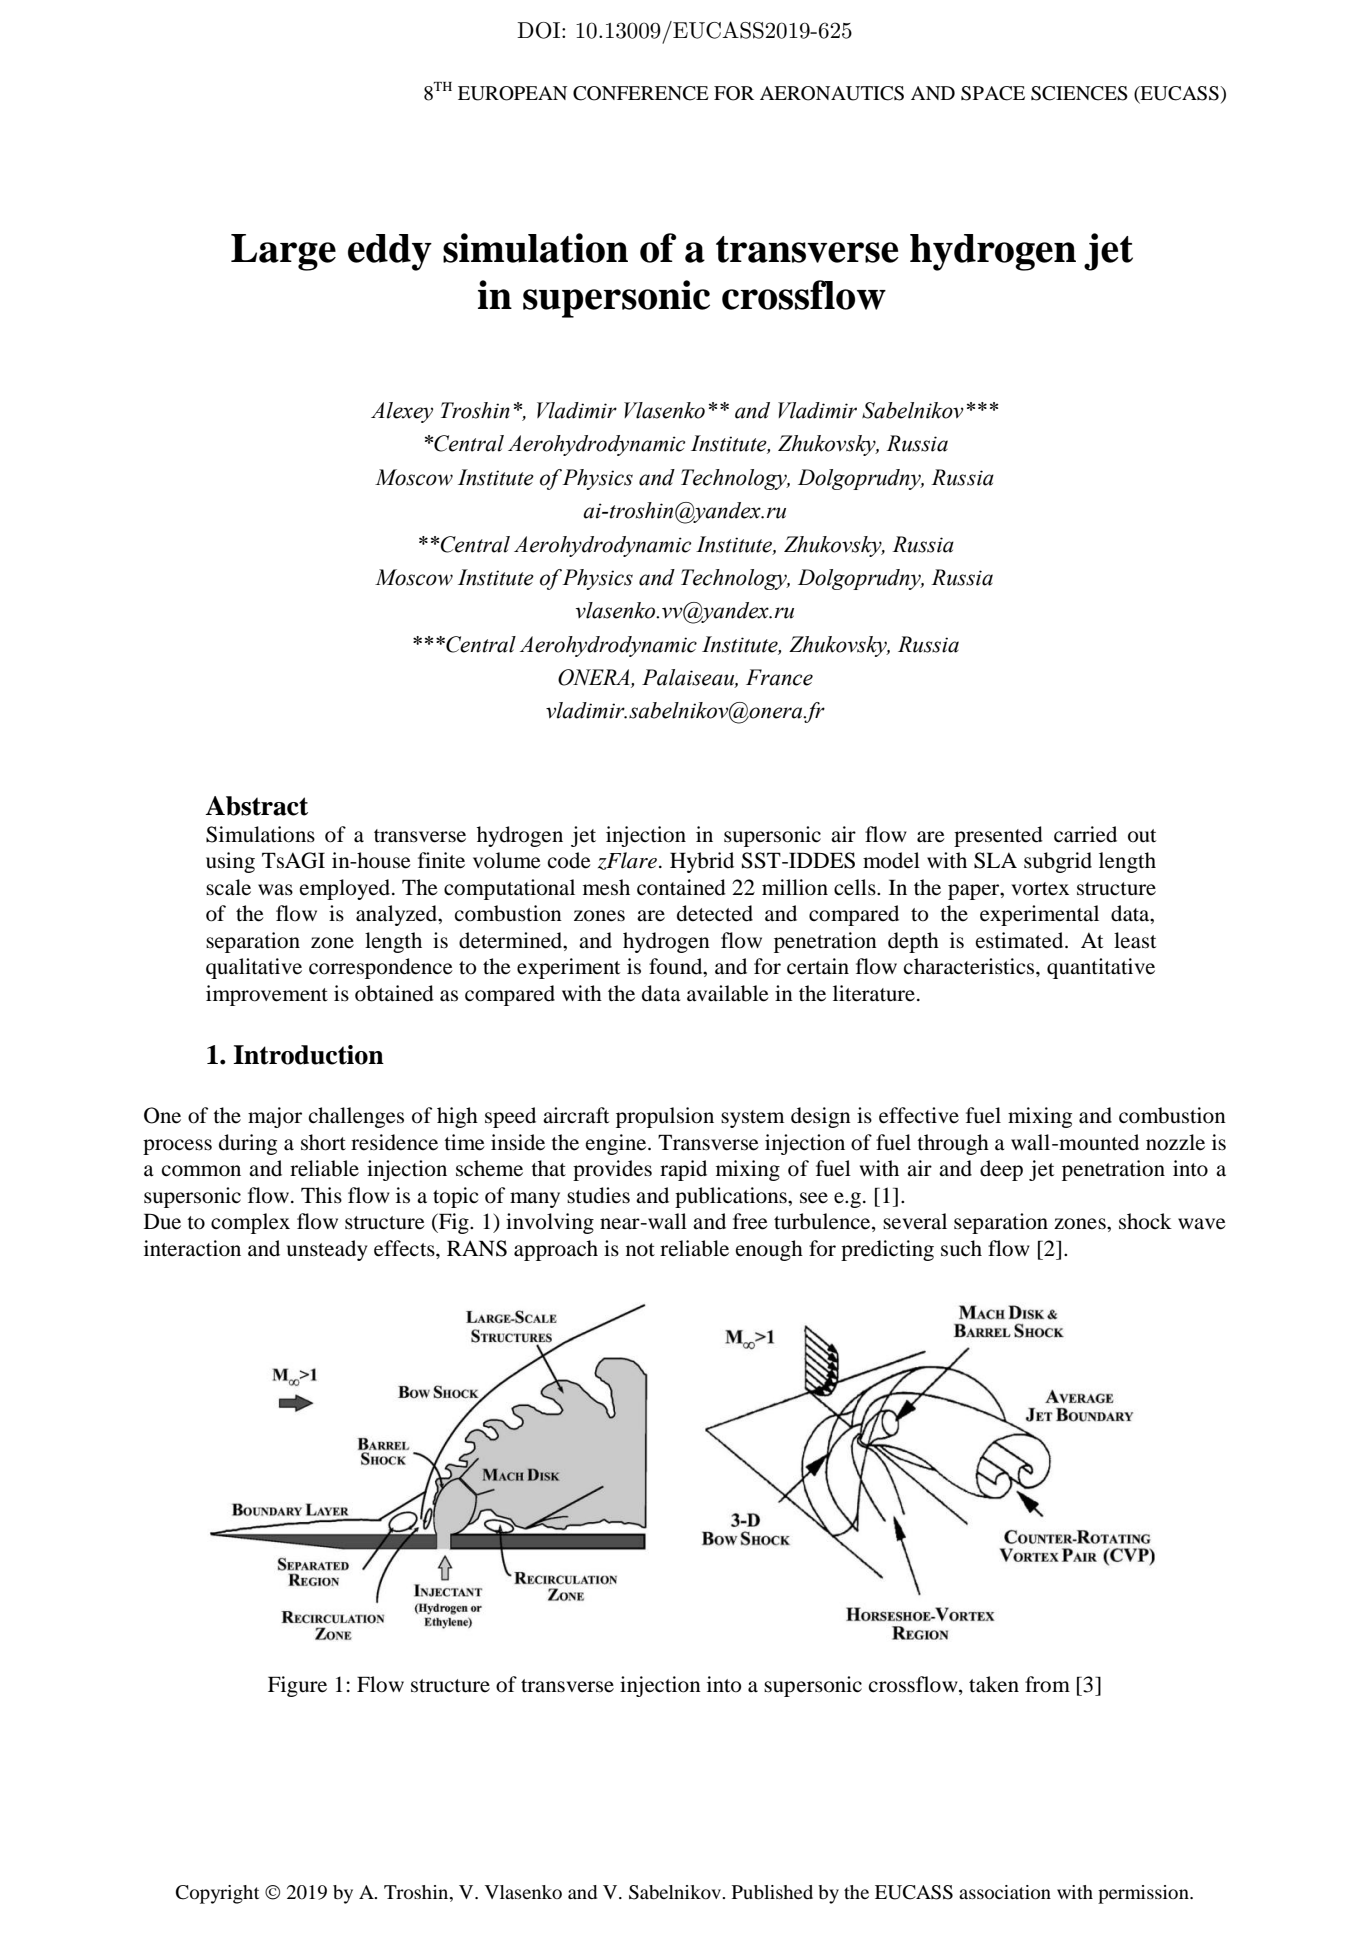  What do you see at coordinates (402, 412) in the document?
I see `Alexey` at bounding box center [402, 412].
